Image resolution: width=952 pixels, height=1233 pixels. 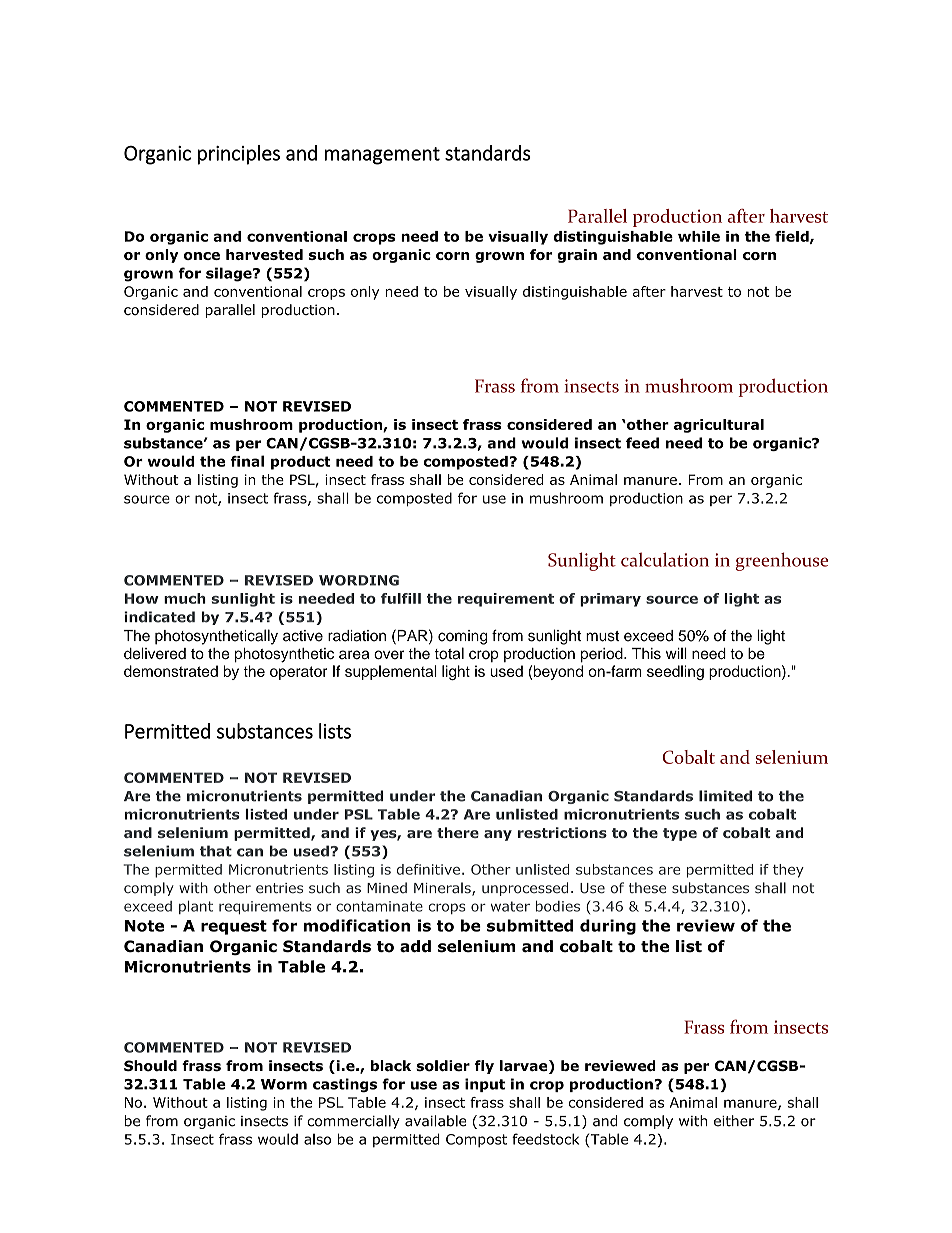 I want to click on demonstrated, so click(x=171, y=671).
